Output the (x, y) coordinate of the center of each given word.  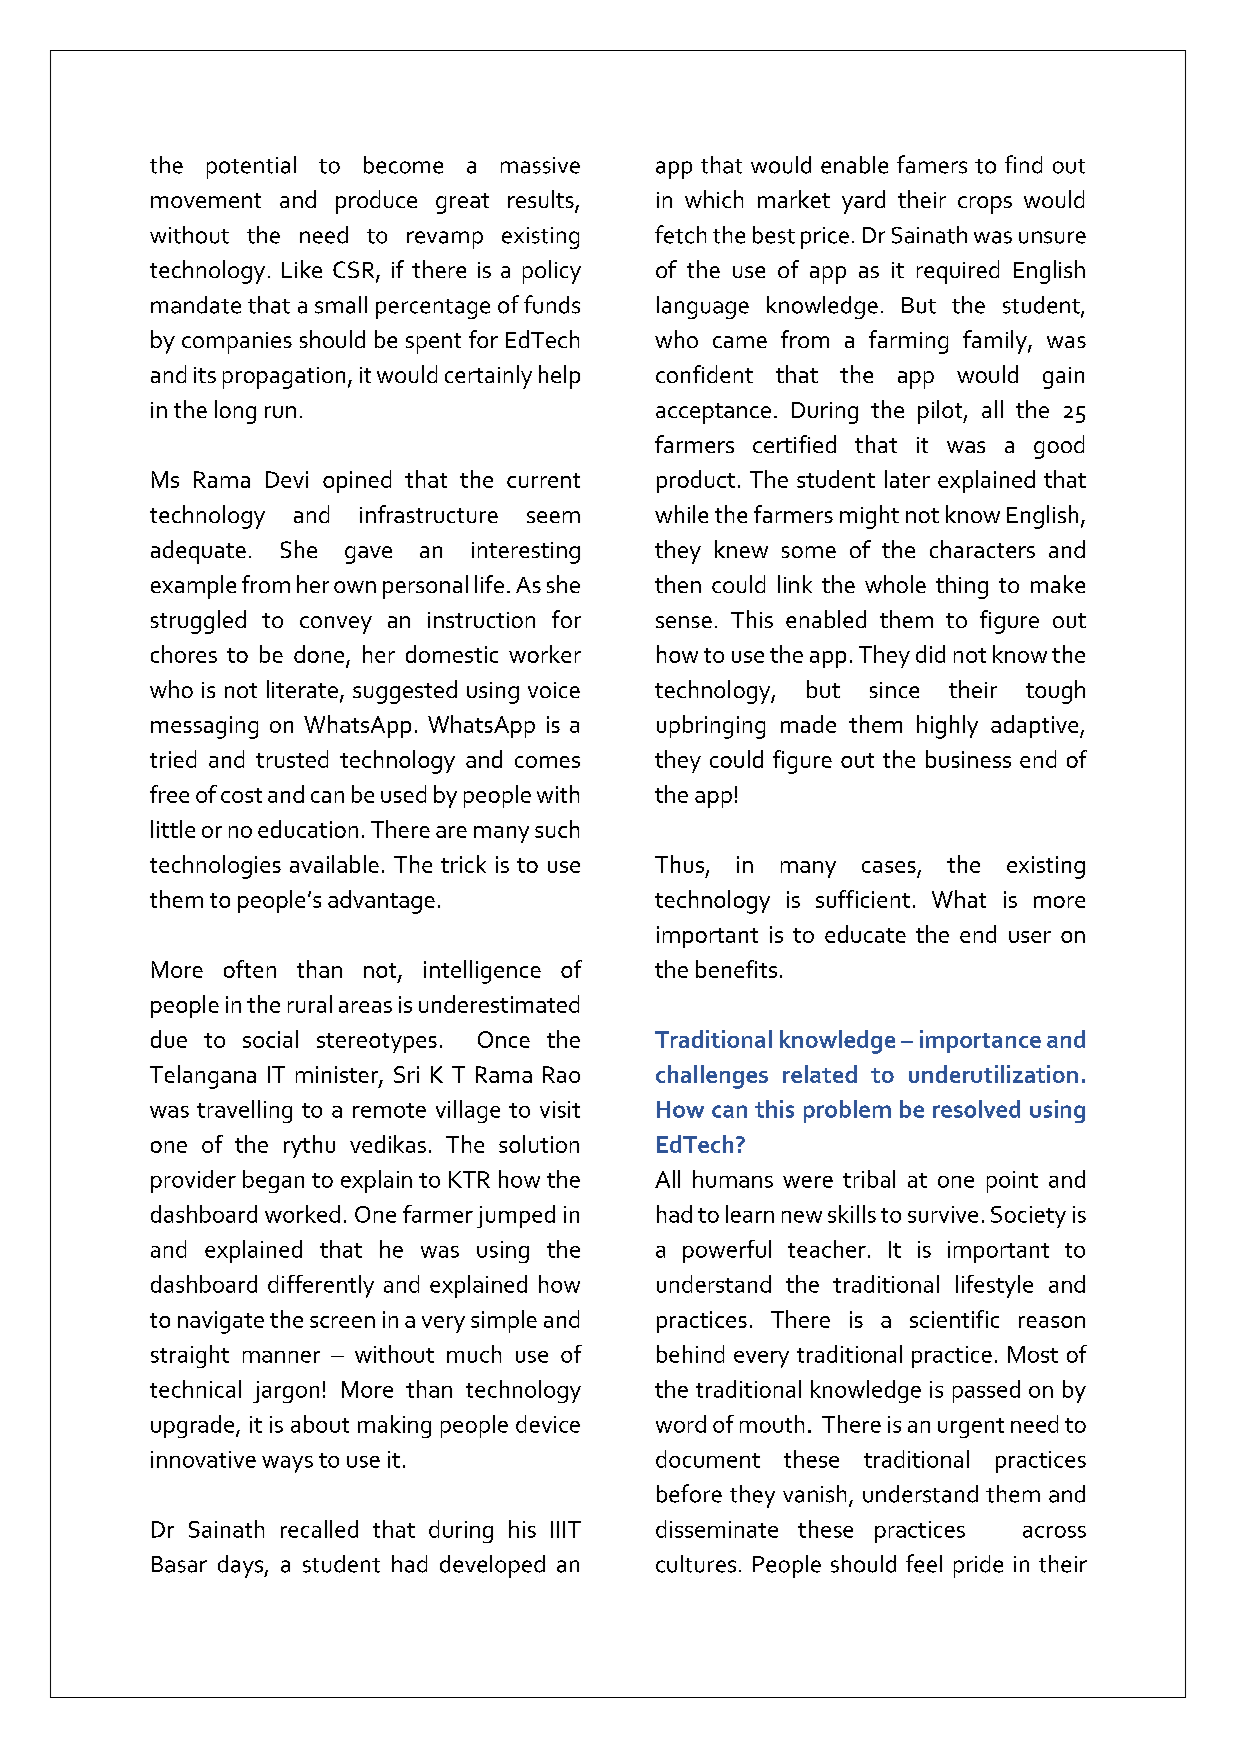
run (280, 412)
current (543, 480)
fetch (680, 234)
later (907, 479)
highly (947, 727)
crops (985, 205)
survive (943, 1214)
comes (547, 762)
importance (980, 1041)
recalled (319, 1529)
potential (251, 167)
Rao (561, 1074)
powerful (727, 1251)
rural (310, 1004)
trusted (292, 759)
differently (321, 1286)
